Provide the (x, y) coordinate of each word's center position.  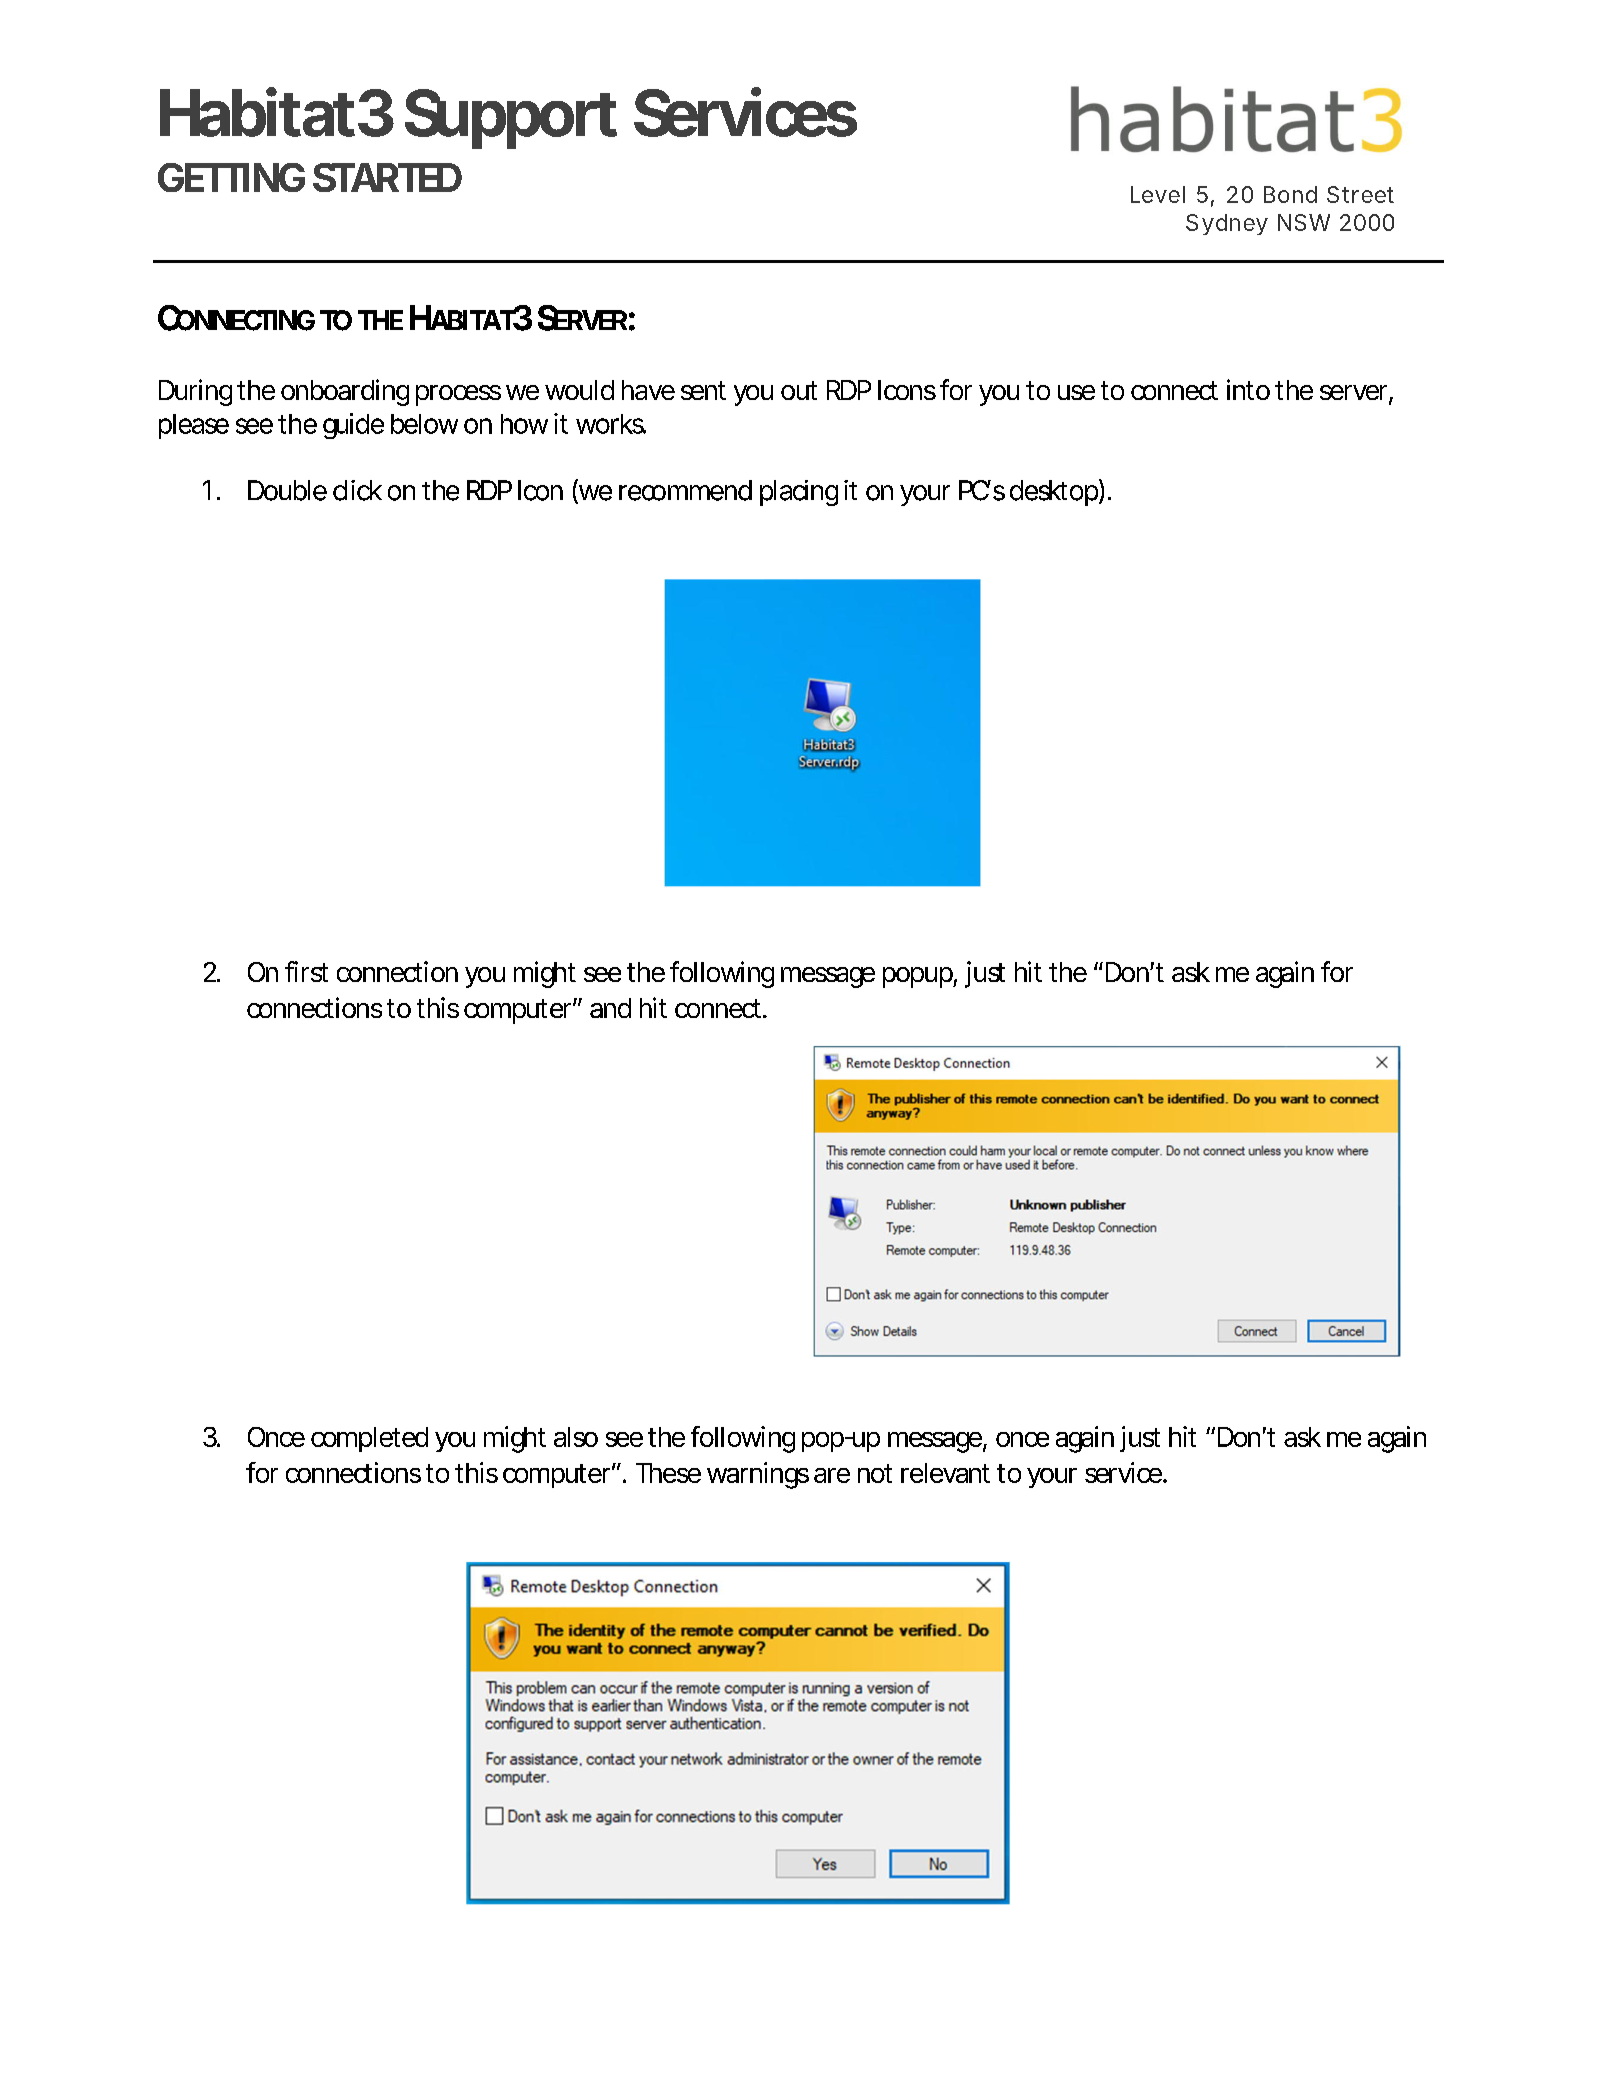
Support (511, 119)
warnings (758, 1475)
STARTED (387, 177)
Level (1158, 194)
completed (369, 1439)
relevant (945, 1473)
